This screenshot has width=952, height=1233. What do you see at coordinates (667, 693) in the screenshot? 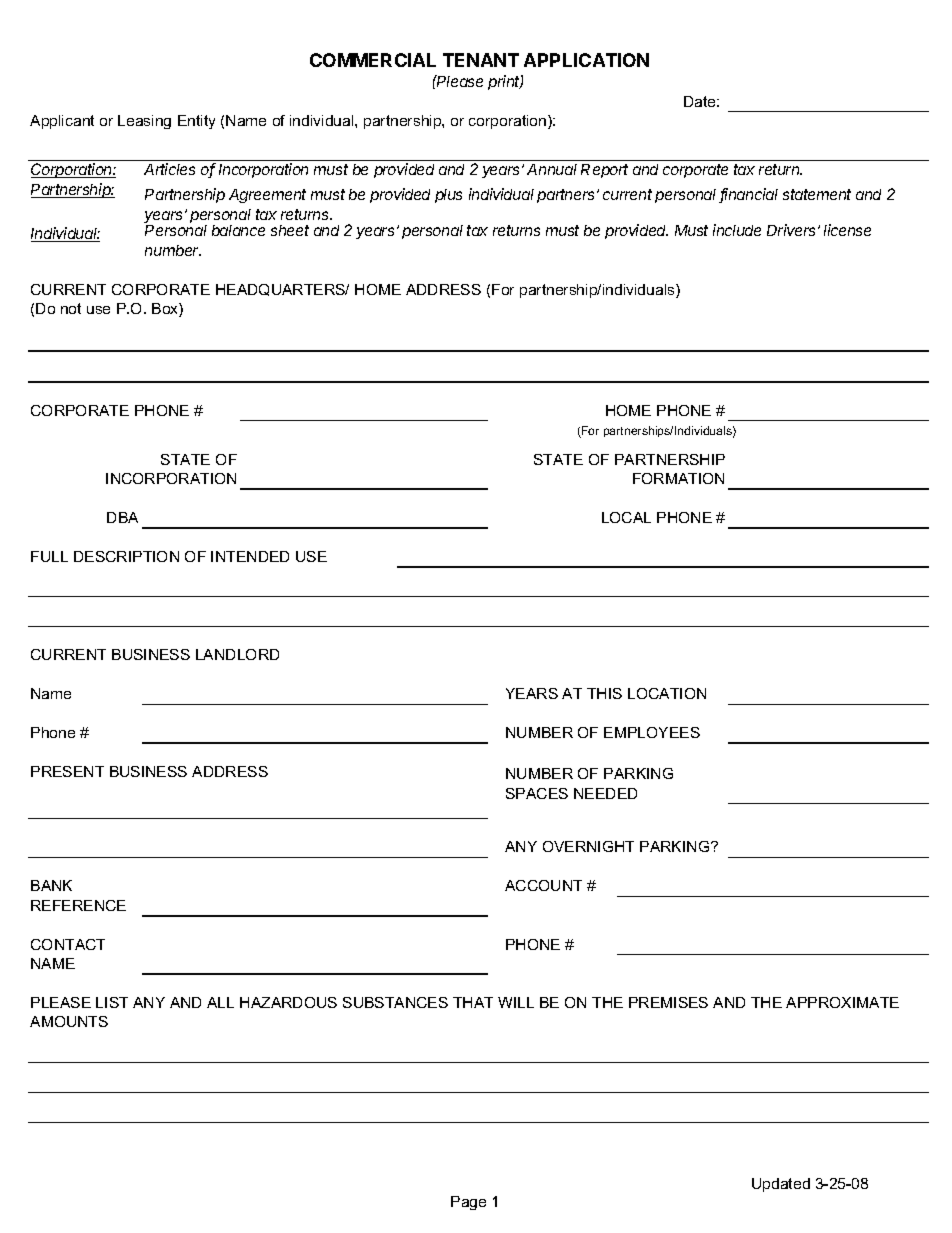
I see `LOCATION` at bounding box center [667, 693].
